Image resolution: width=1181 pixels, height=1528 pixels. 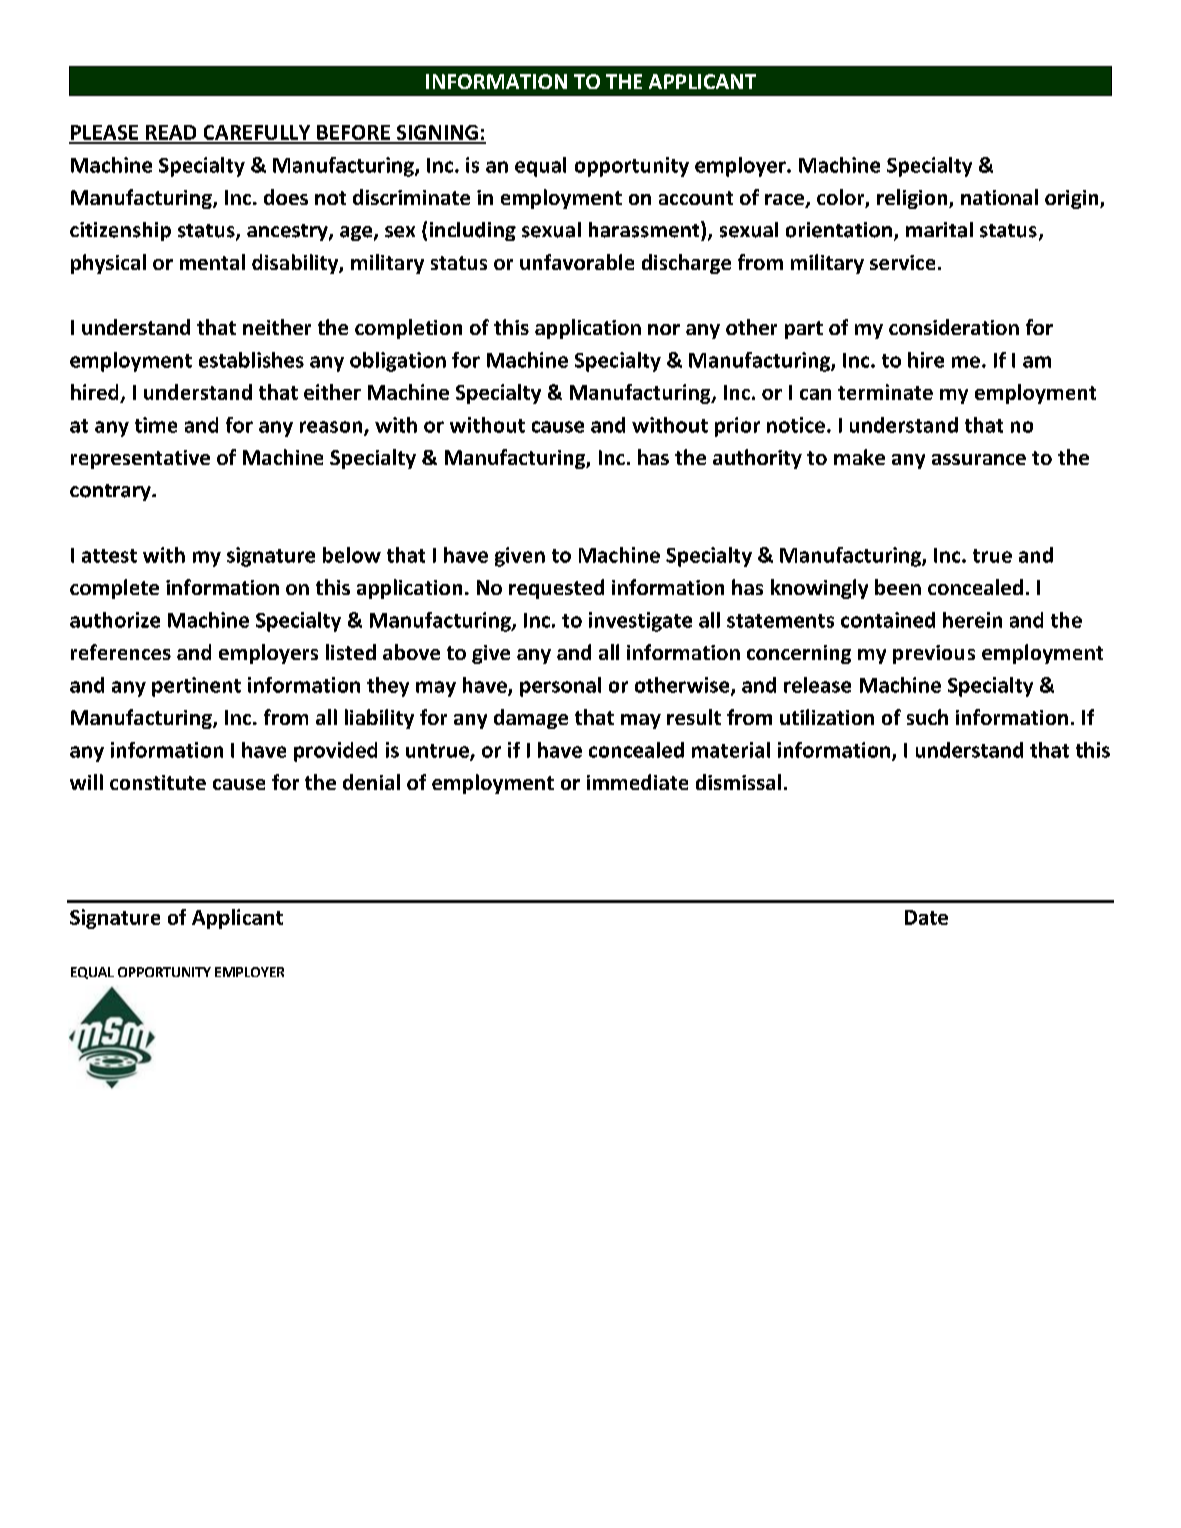 What do you see at coordinates (437, 134) in the image?
I see `SIGNING` at bounding box center [437, 134].
